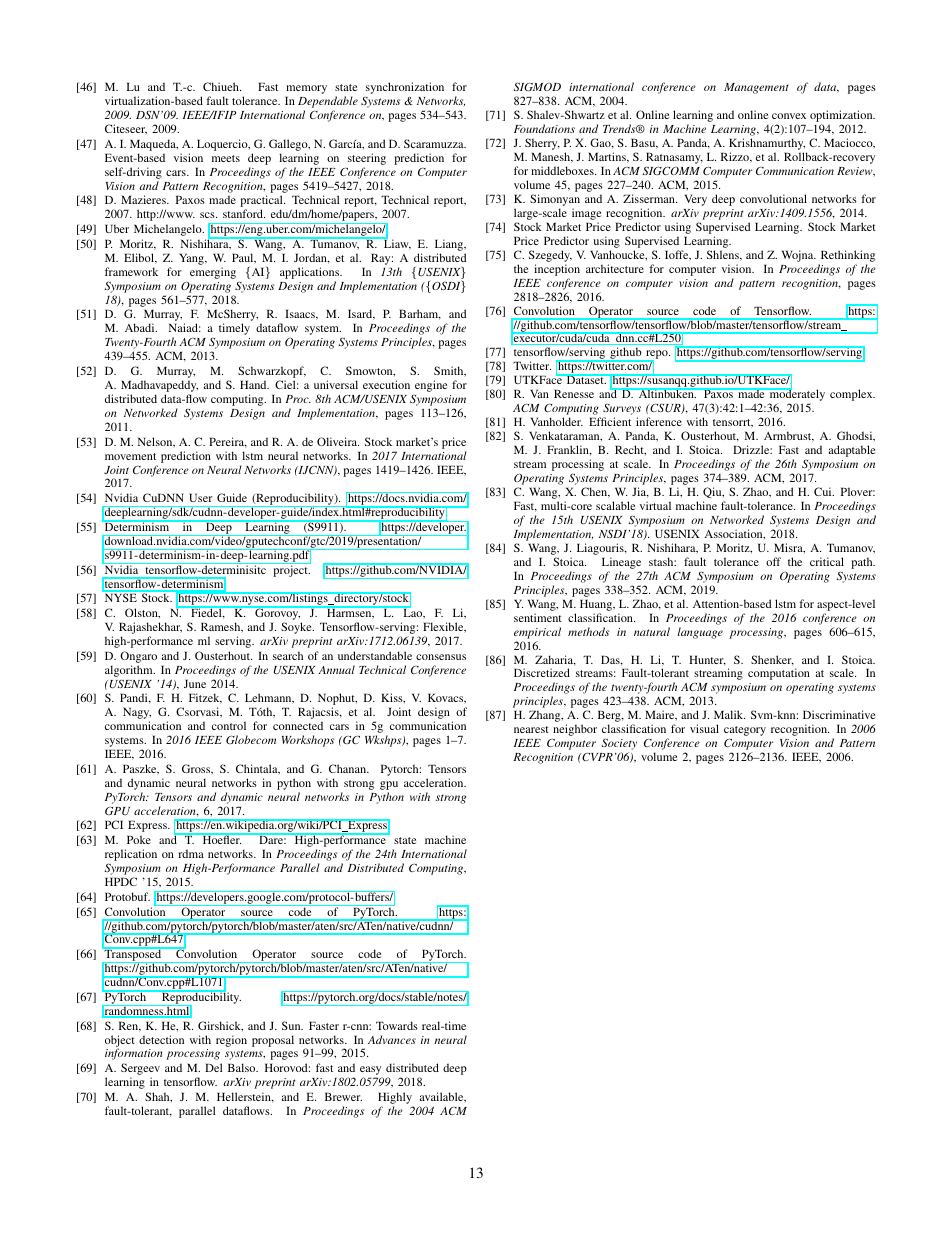 The height and width of the screenshot is (1233, 952). Describe the element at coordinates (756, 88) in the screenshot. I see `Management` at that location.
